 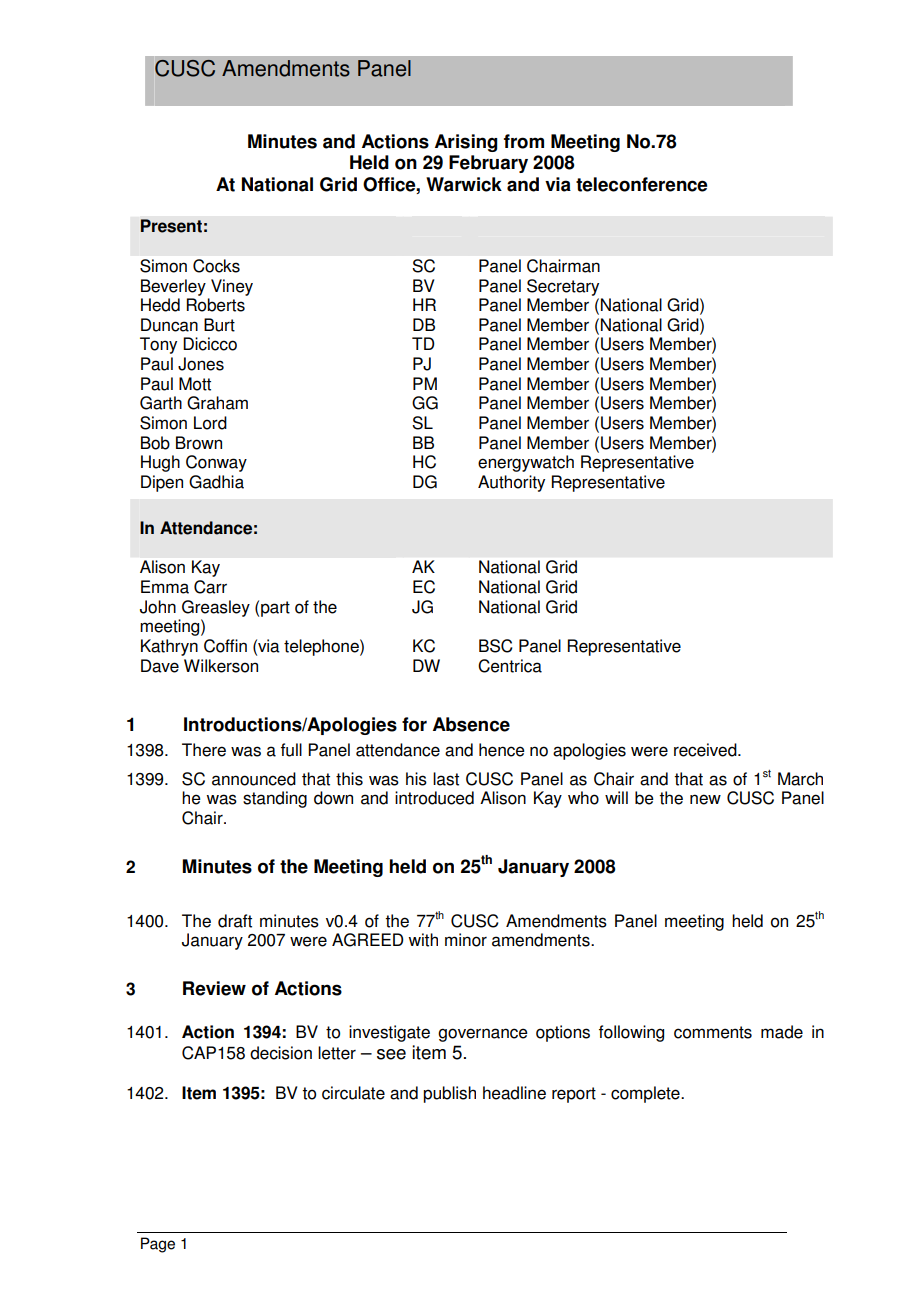 What do you see at coordinates (254, 779) in the image?
I see `announced` at bounding box center [254, 779].
